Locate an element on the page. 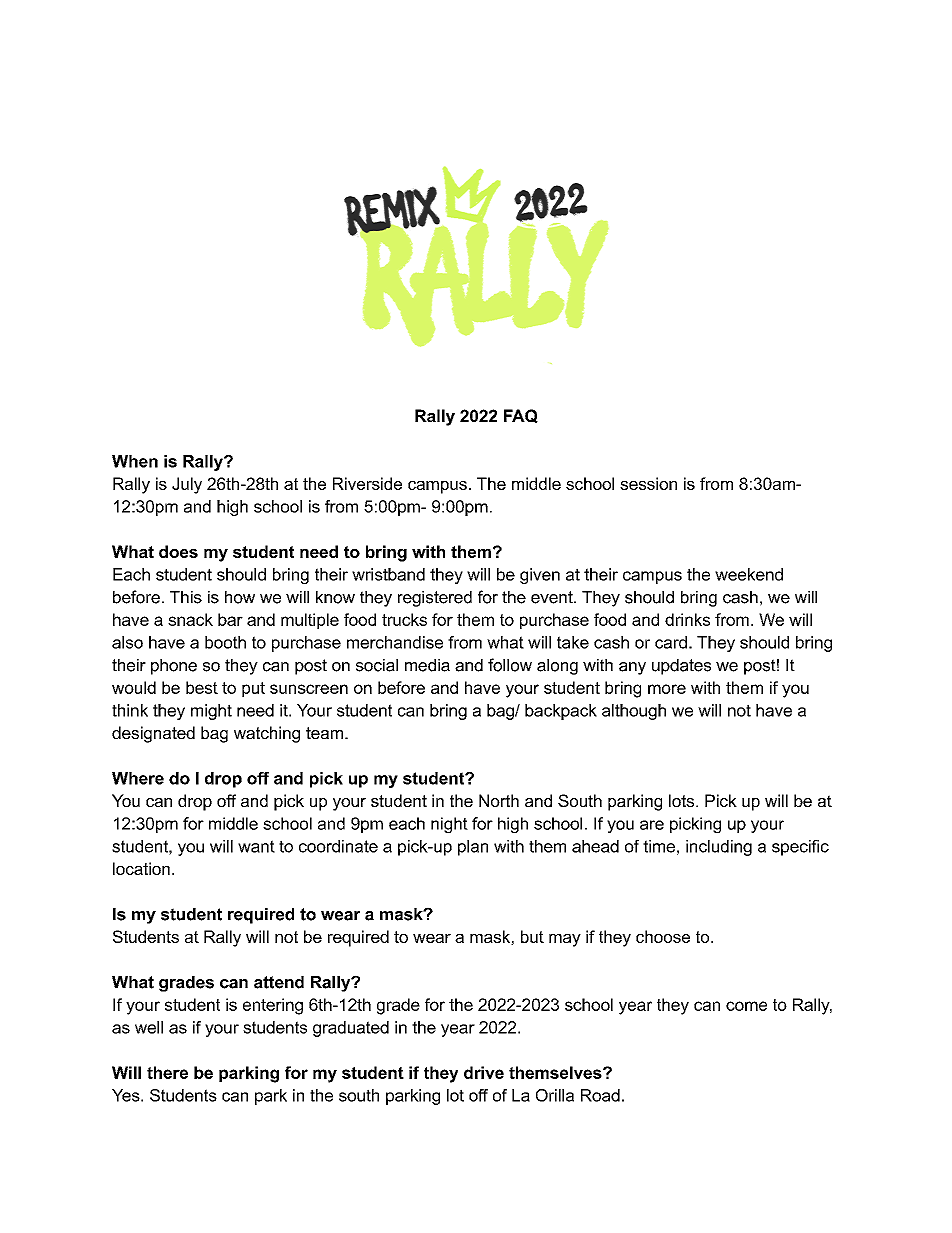 The height and width of the document is (1233, 952). lots is located at coordinates (683, 800).
